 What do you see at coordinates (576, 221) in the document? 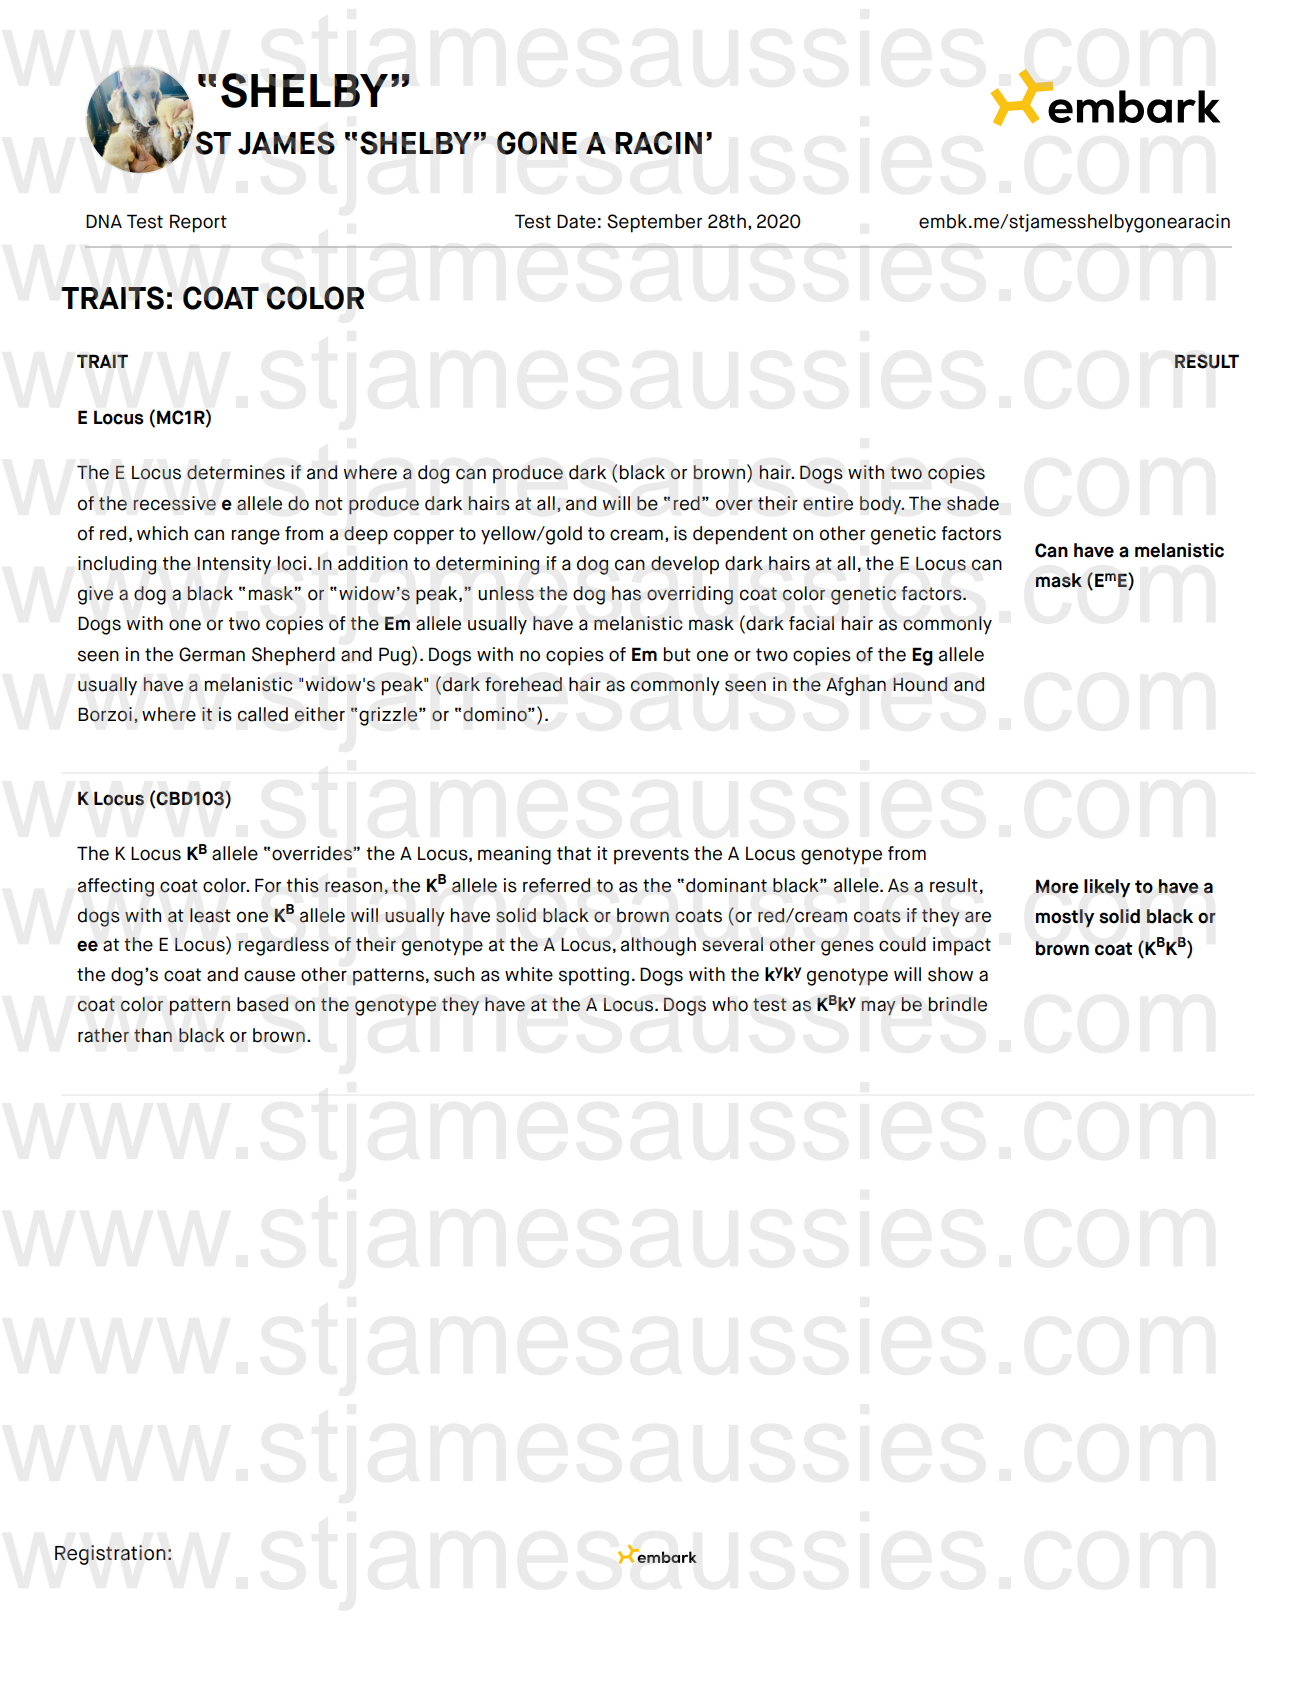
I see `Date` at bounding box center [576, 221].
